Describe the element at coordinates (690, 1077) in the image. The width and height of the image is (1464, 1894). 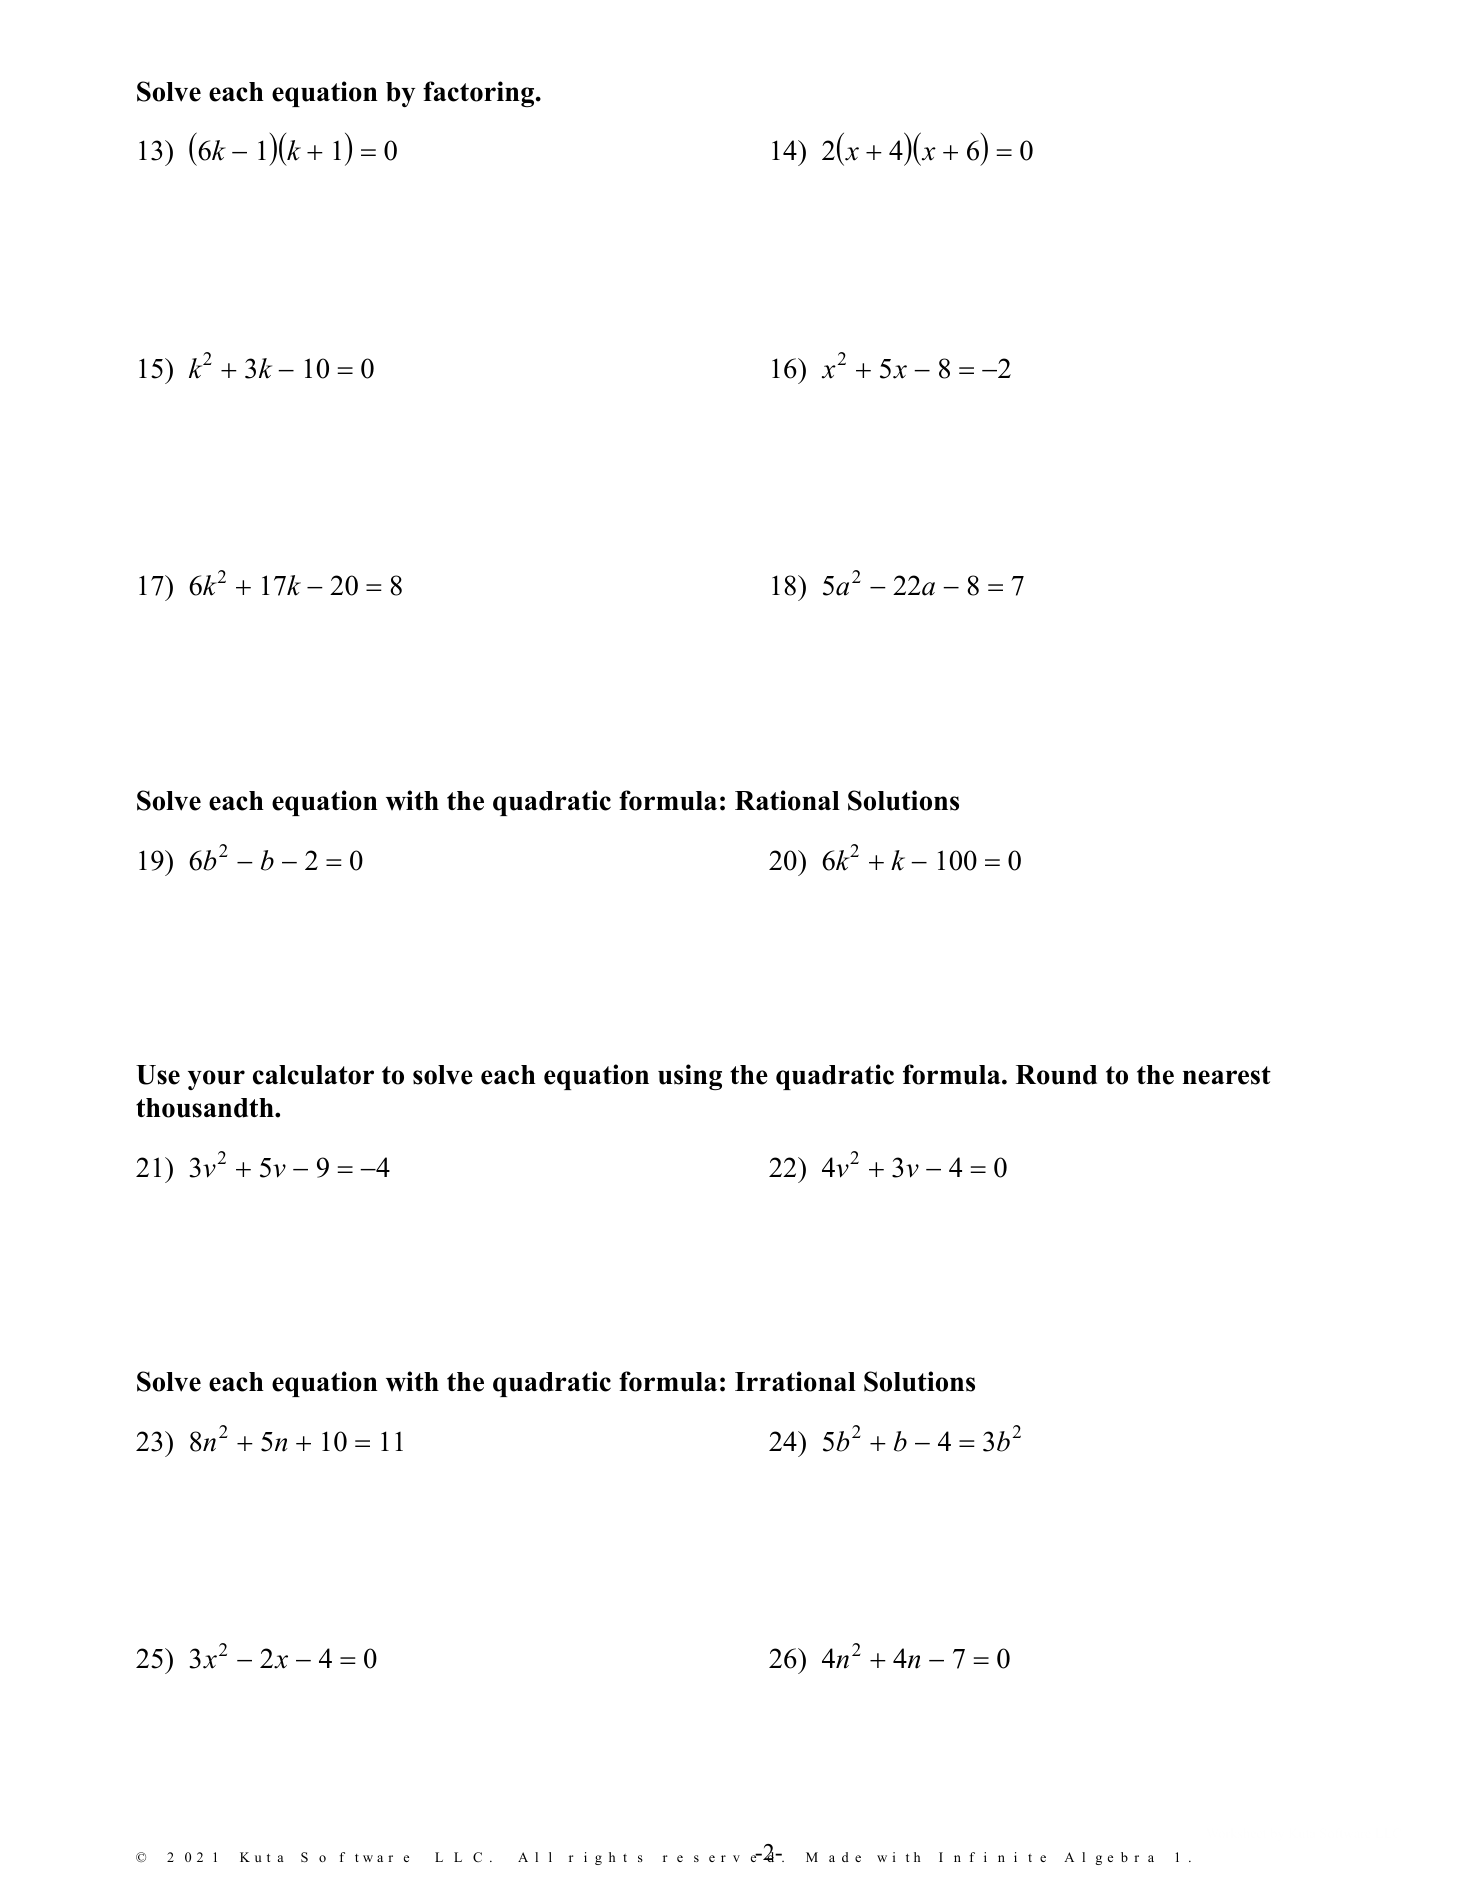
I see `using` at that location.
